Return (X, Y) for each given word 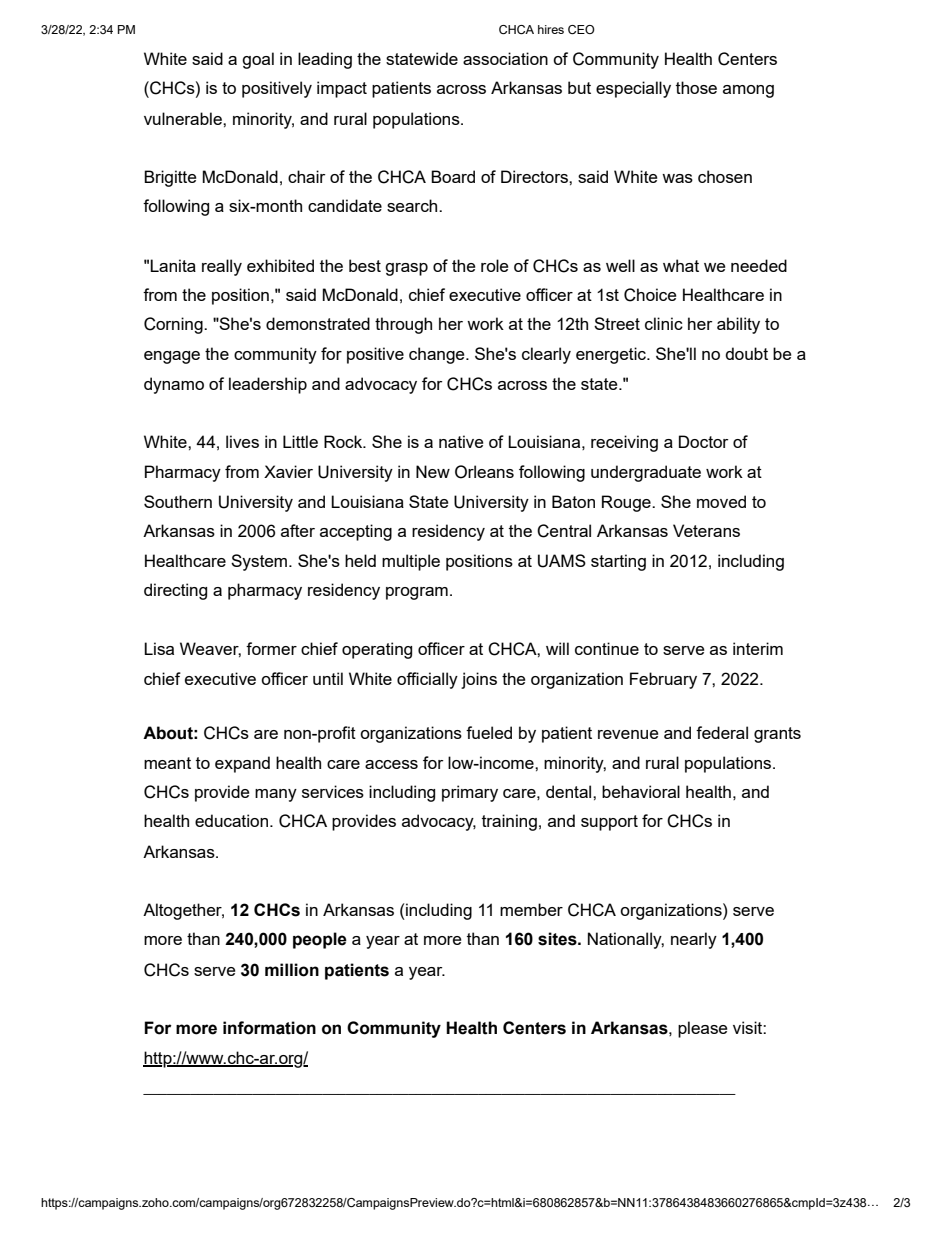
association (505, 58)
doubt (746, 353)
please (702, 1029)
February (663, 680)
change (438, 355)
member (531, 909)
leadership (268, 385)
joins (479, 680)
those (696, 87)
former (271, 648)
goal (258, 60)
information (269, 1028)
